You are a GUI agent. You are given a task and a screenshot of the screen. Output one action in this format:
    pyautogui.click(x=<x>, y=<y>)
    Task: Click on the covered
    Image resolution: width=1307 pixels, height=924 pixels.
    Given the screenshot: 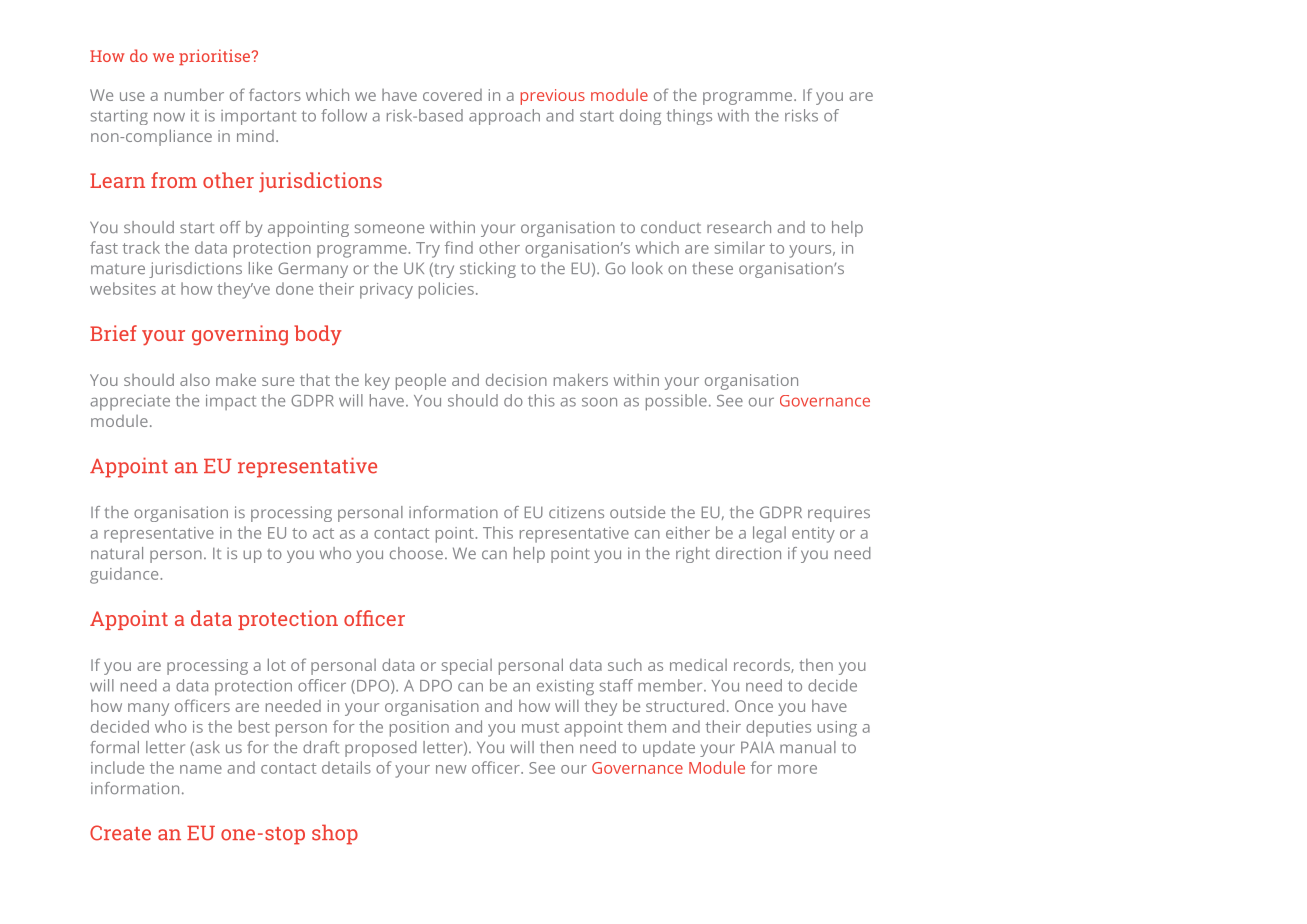 What is the action you would take?
    pyautogui.click(x=452, y=95)
